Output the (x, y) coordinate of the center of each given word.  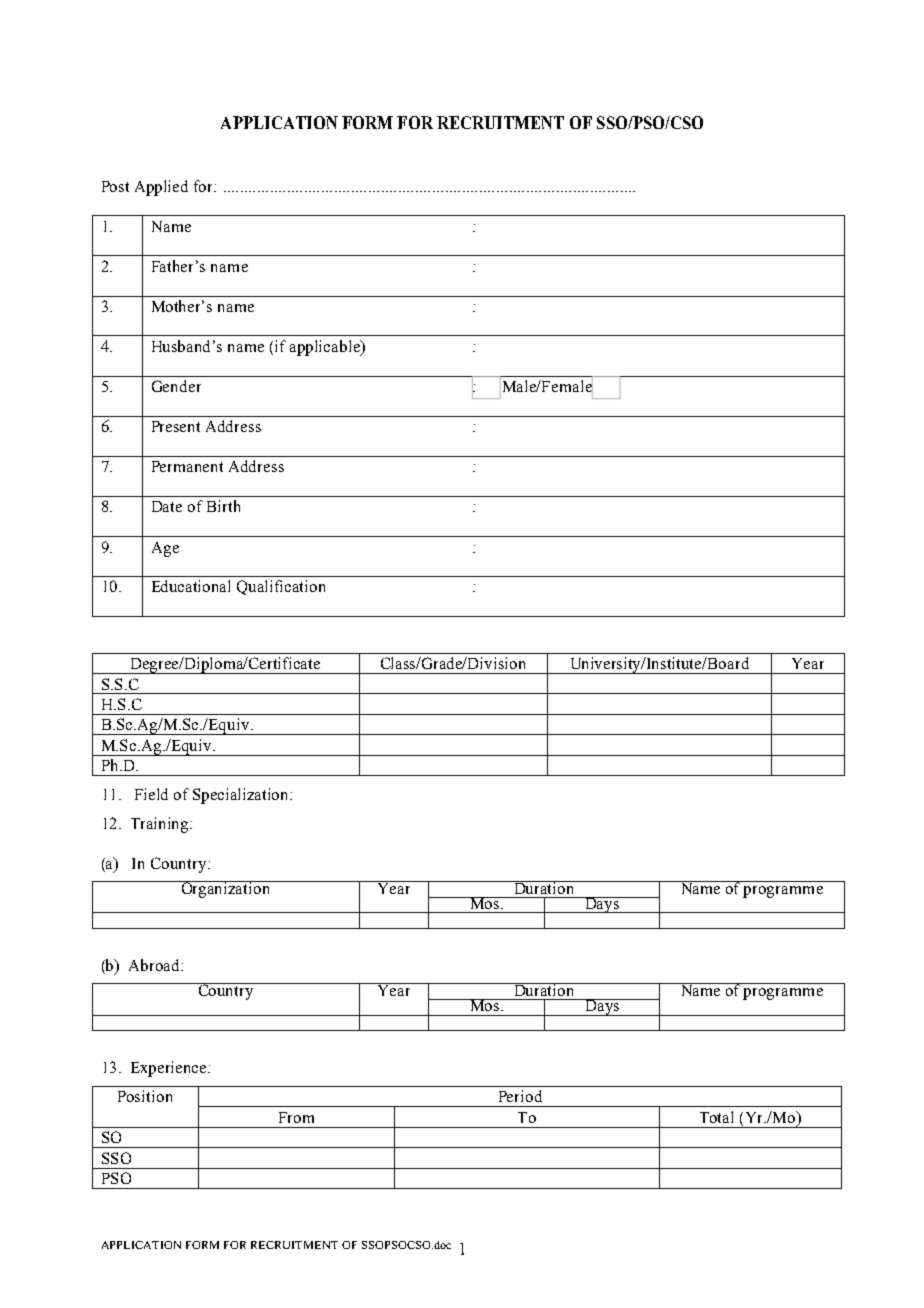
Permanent (187, 466)
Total (716, 1117)
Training (161, 825)
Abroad (156, 965)
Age (165, 549)
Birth (223, 506)
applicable (326, 348)
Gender (176, 386)
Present (176, 426)
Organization (226, 889)
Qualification (281, 587)
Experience (170, 1069)
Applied (161, 188)
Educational (191, 586)
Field (151, 794)
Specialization (242, 796)
